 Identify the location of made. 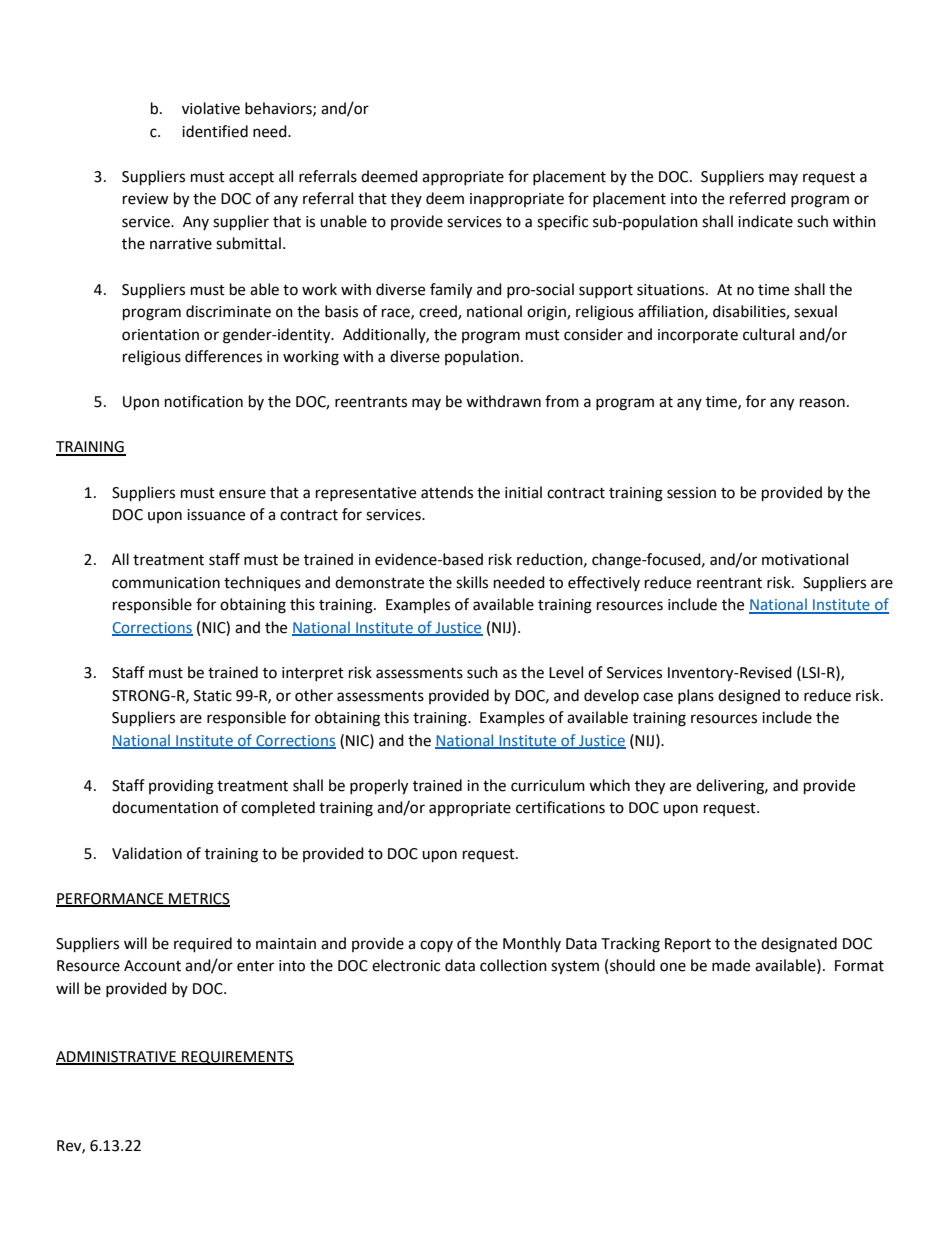
(731, 965).
